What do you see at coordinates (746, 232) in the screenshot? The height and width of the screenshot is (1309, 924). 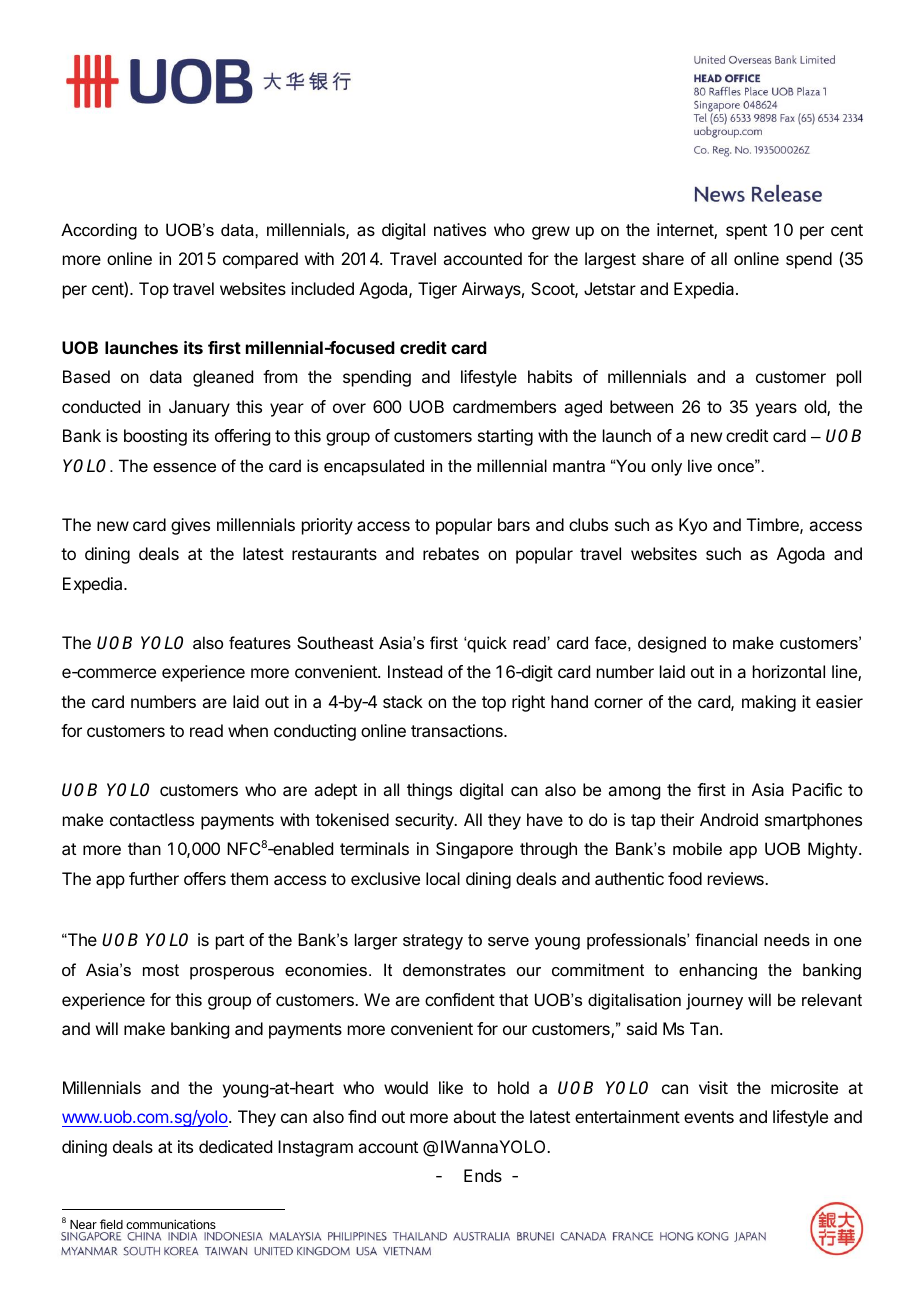 I see `spent` at bounding box center [746, 232].
